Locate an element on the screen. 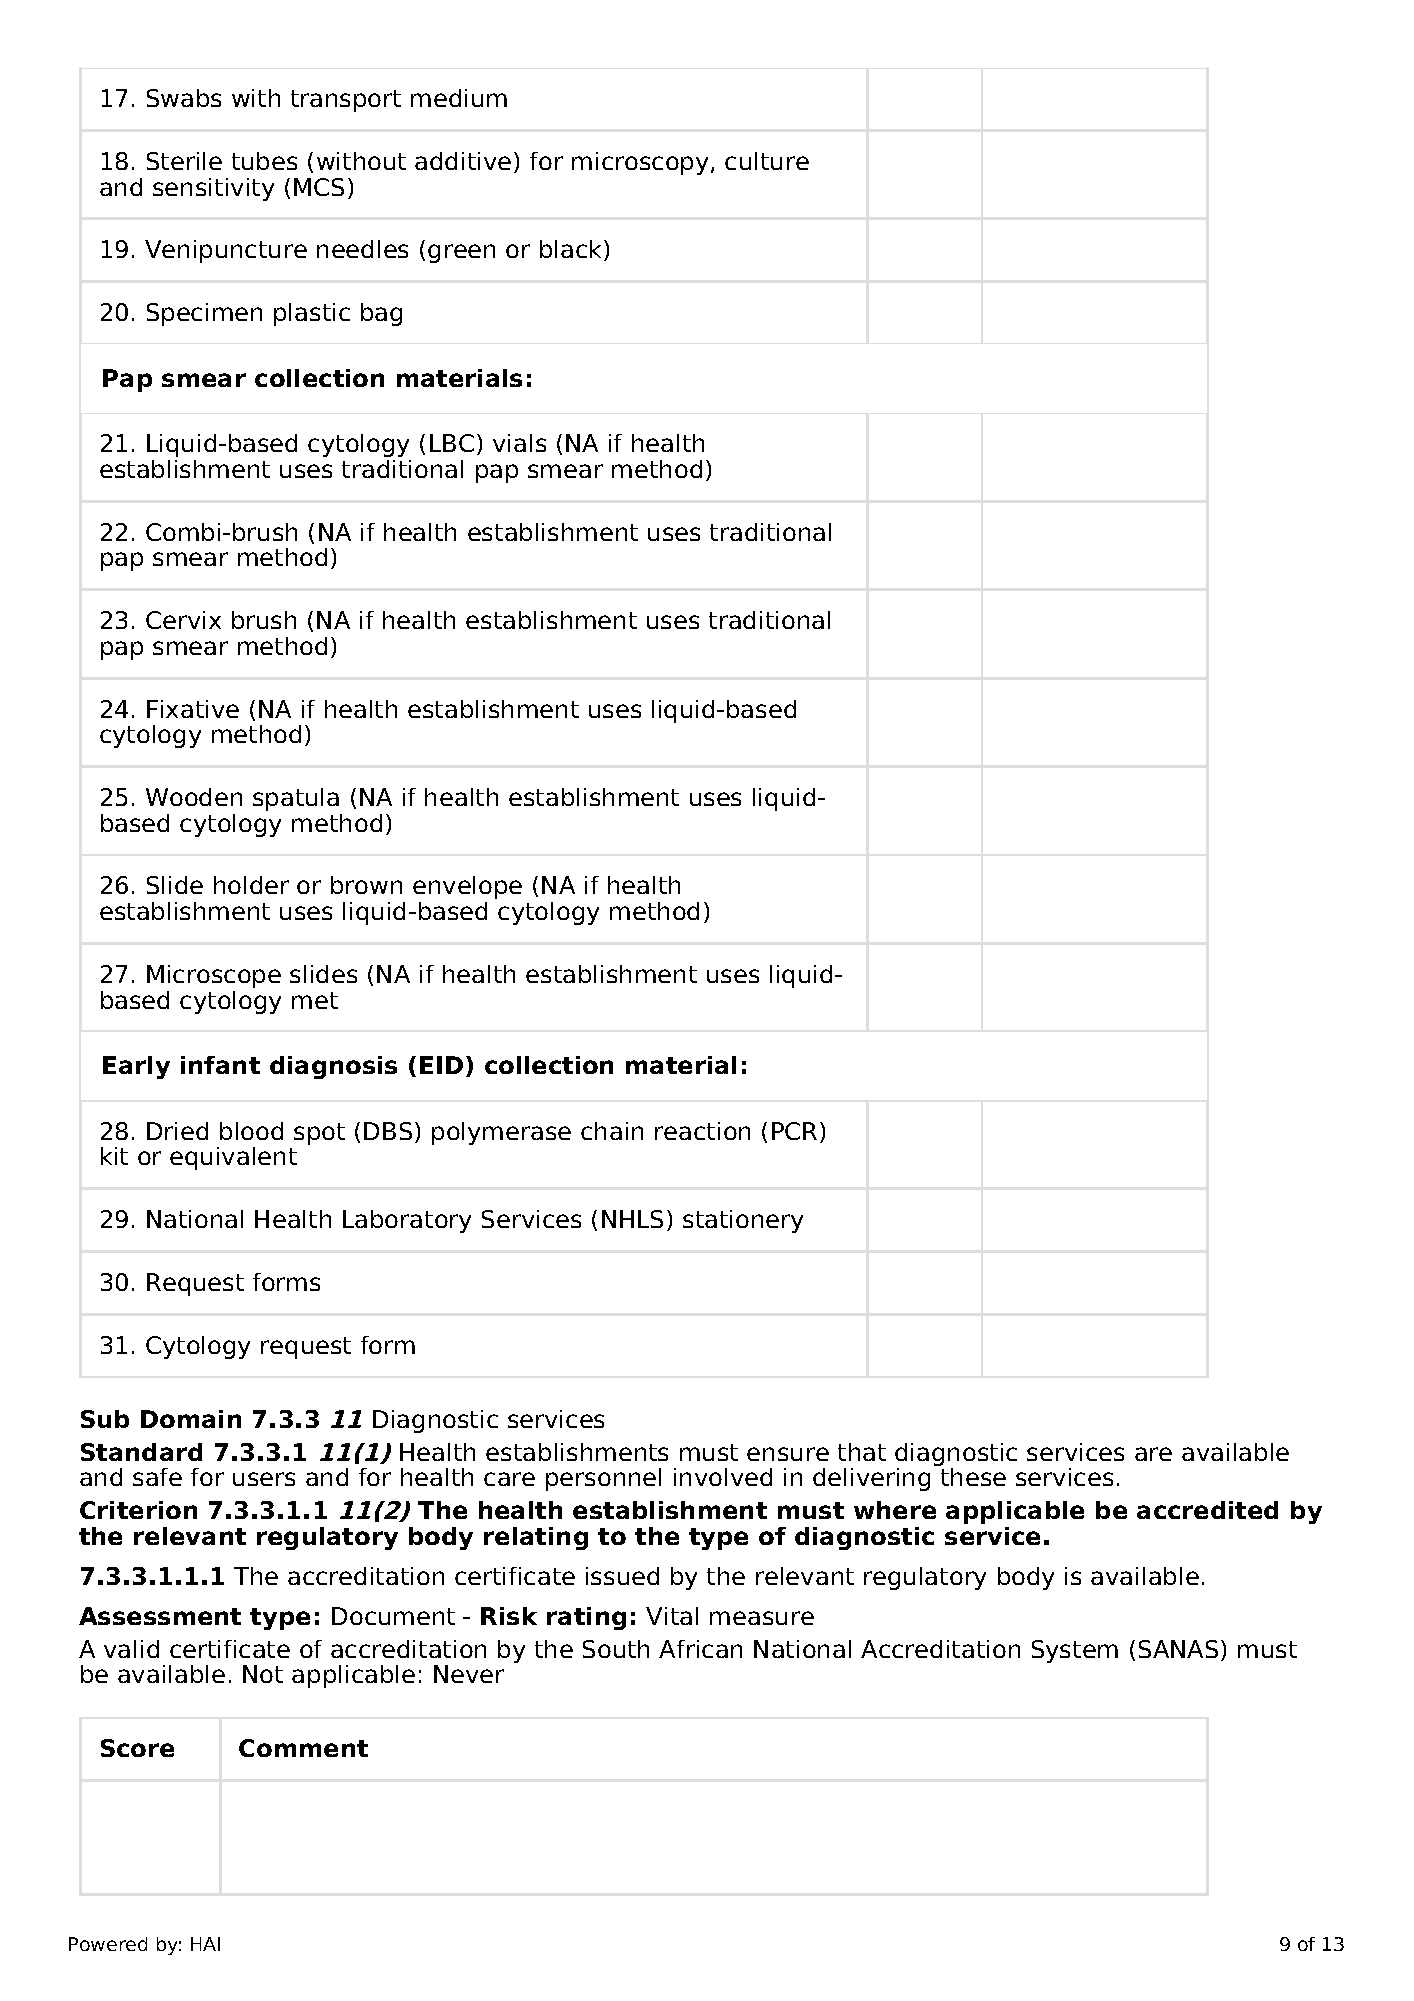 The image size is (1414, 2001). these is located at coordinates (973, 1477).
